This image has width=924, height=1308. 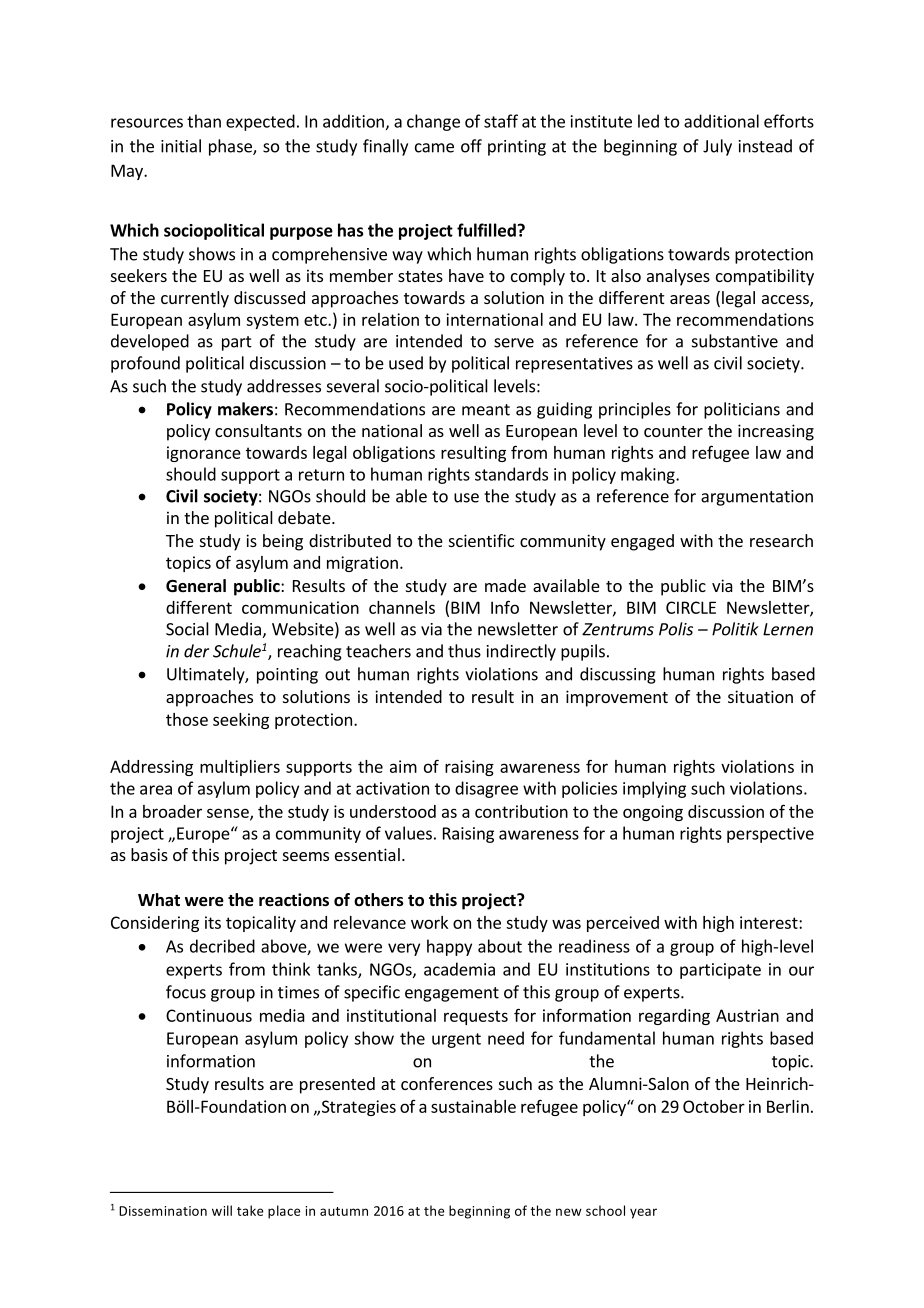 I want to click on conferences, so click(x=447, y=1083).
